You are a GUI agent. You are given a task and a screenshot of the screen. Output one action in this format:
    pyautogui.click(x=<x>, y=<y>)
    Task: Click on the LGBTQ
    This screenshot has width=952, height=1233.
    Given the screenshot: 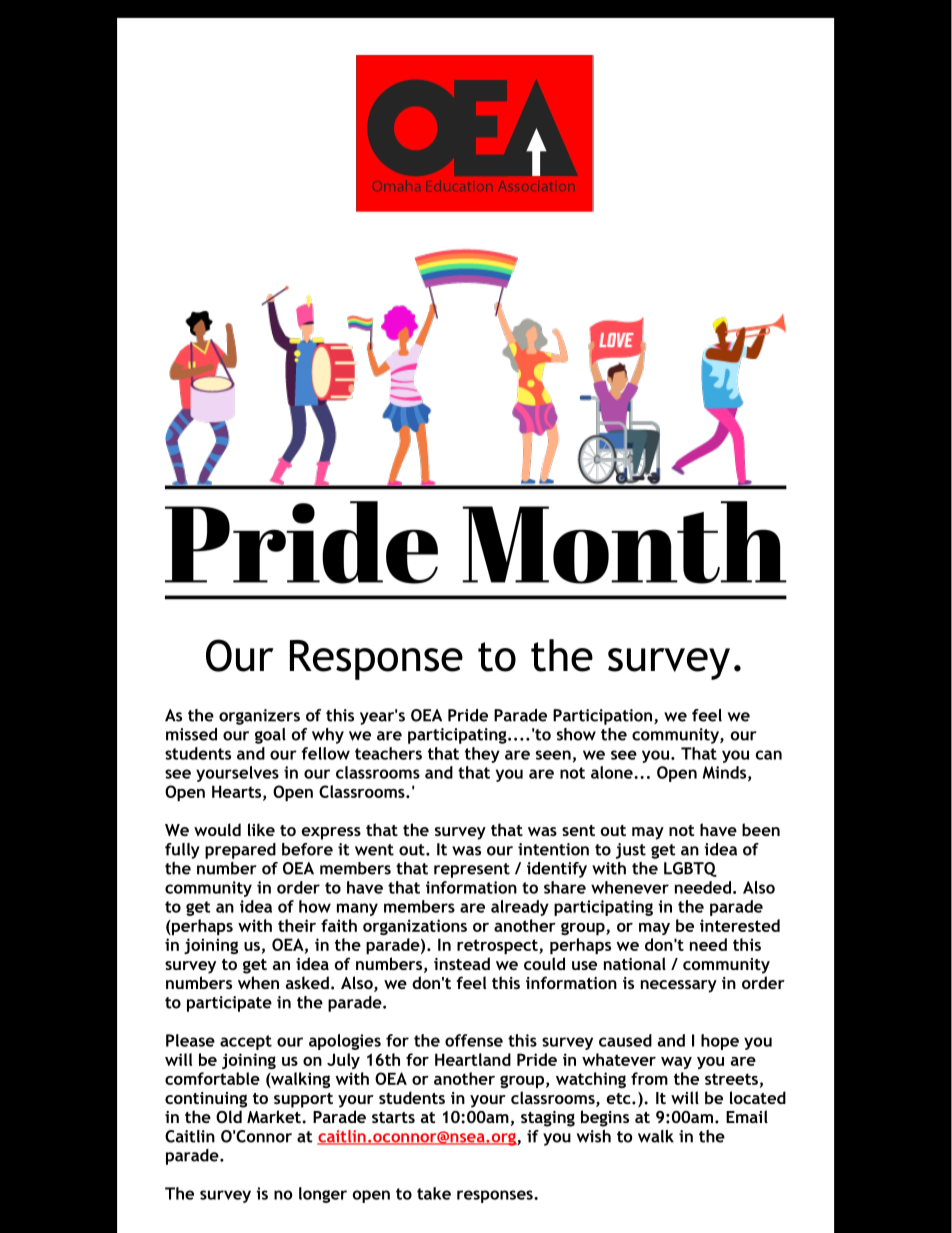 What is the action you would take?
    pyautogui.click(x=690, y=869)
